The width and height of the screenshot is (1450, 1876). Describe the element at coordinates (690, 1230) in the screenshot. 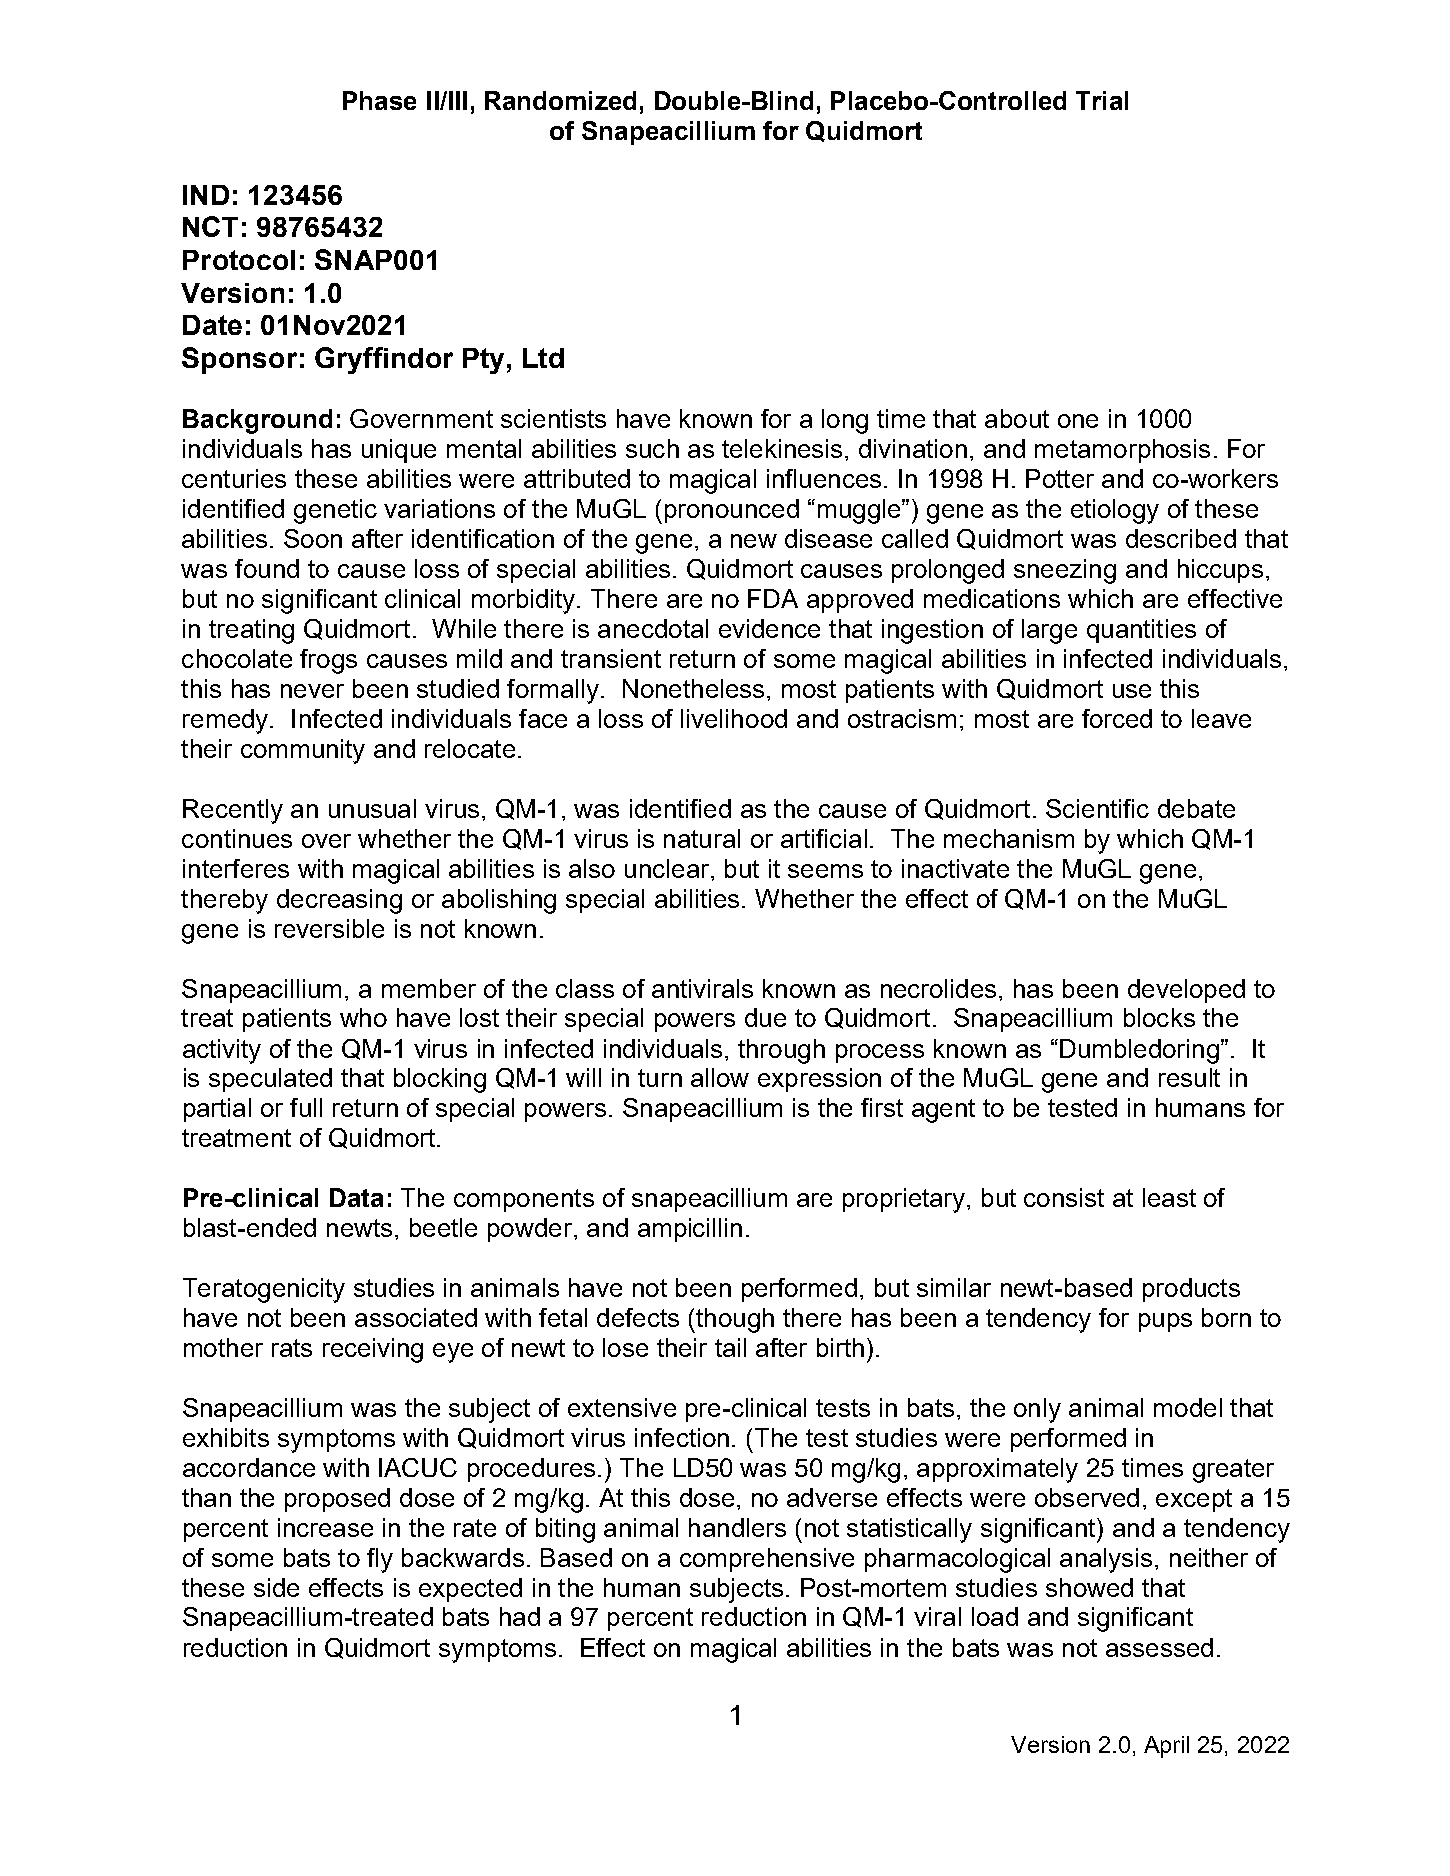

I see `ampicillin` at that location.
